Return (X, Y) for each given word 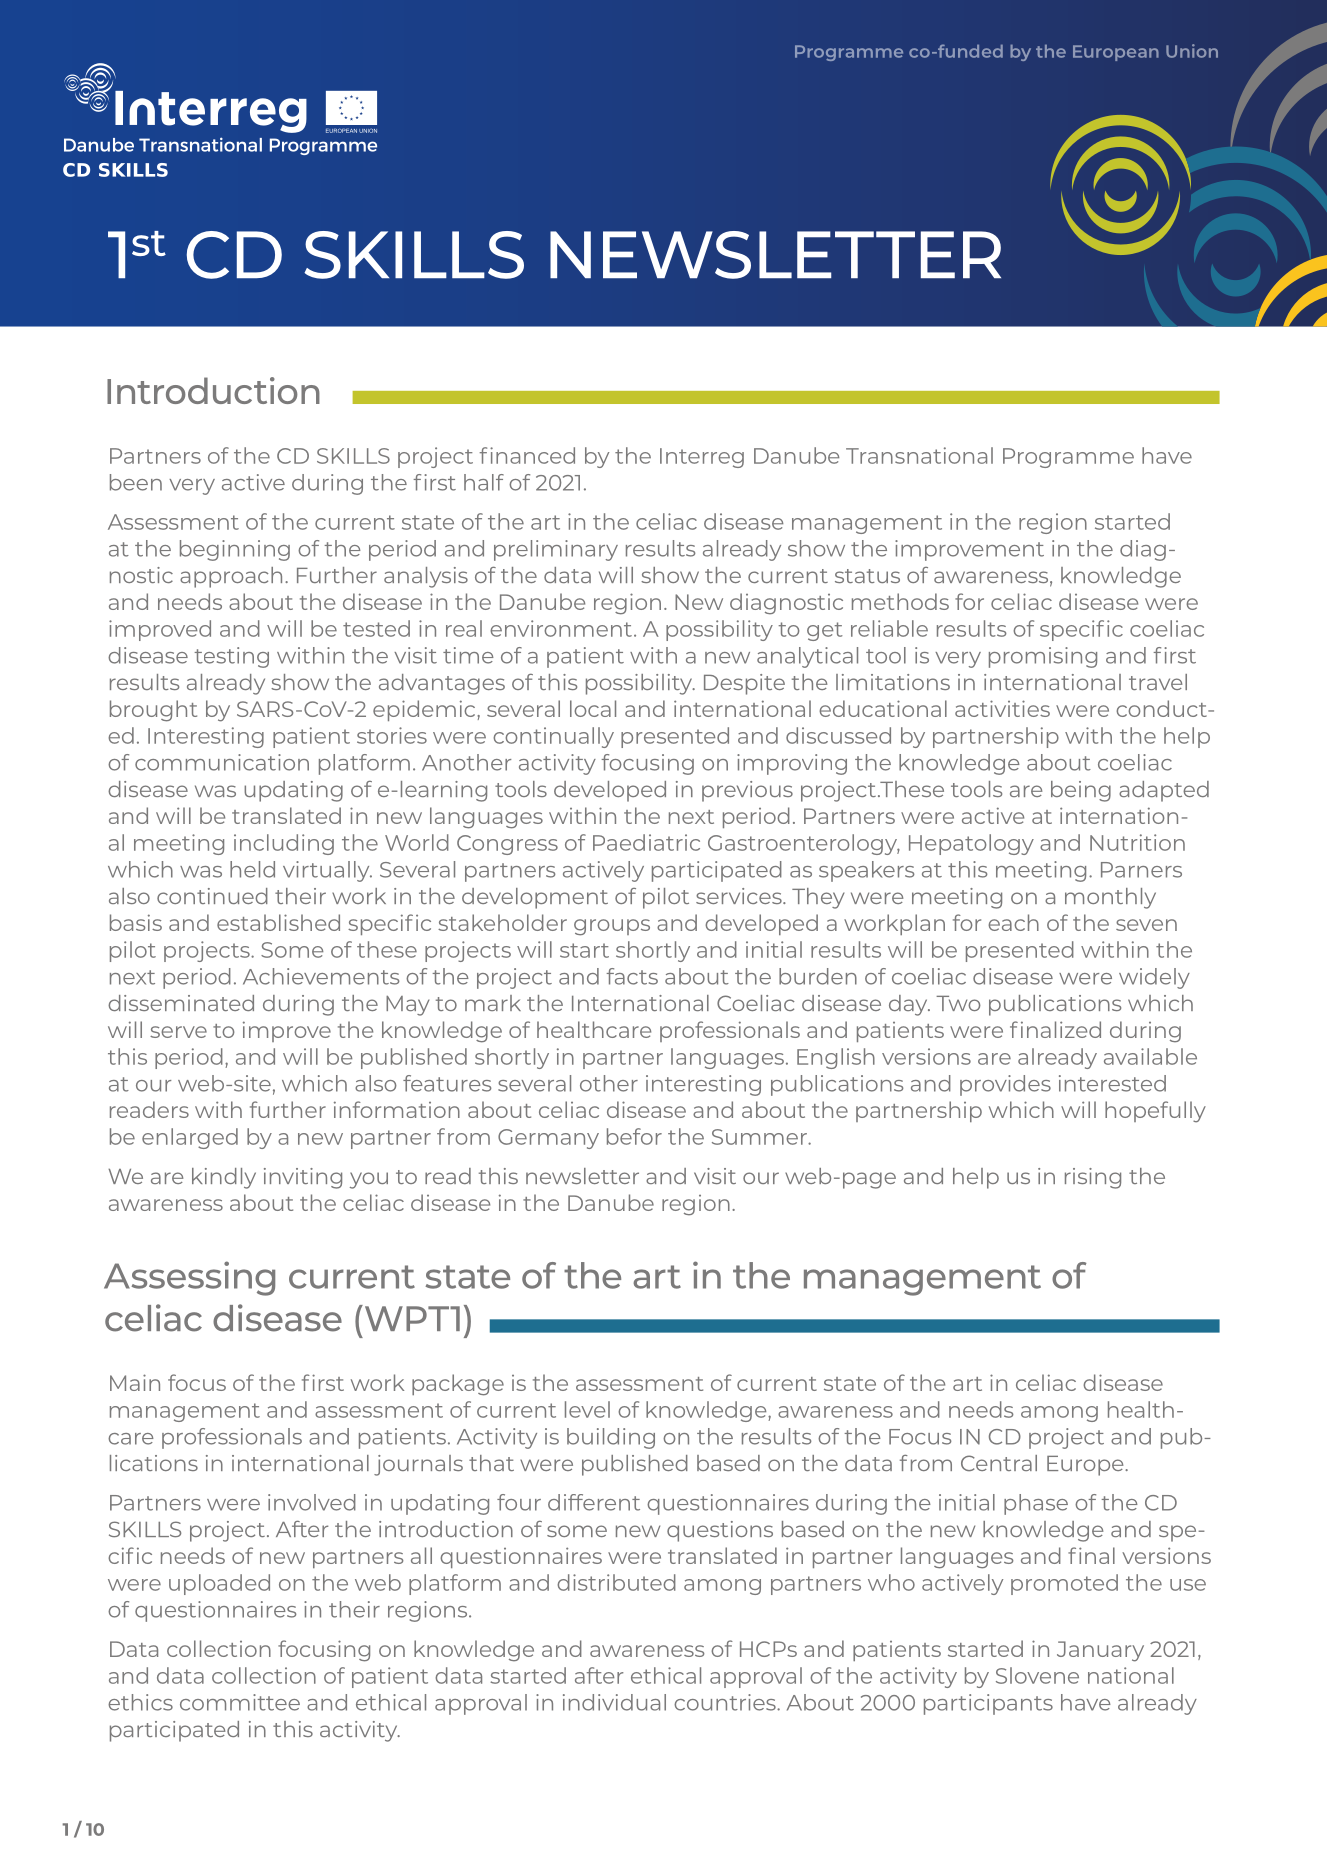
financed (527, 455)
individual (614, 1702)
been (136, 482)
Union (1192, 51)
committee (240, 1702)
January (1100, 1651)
